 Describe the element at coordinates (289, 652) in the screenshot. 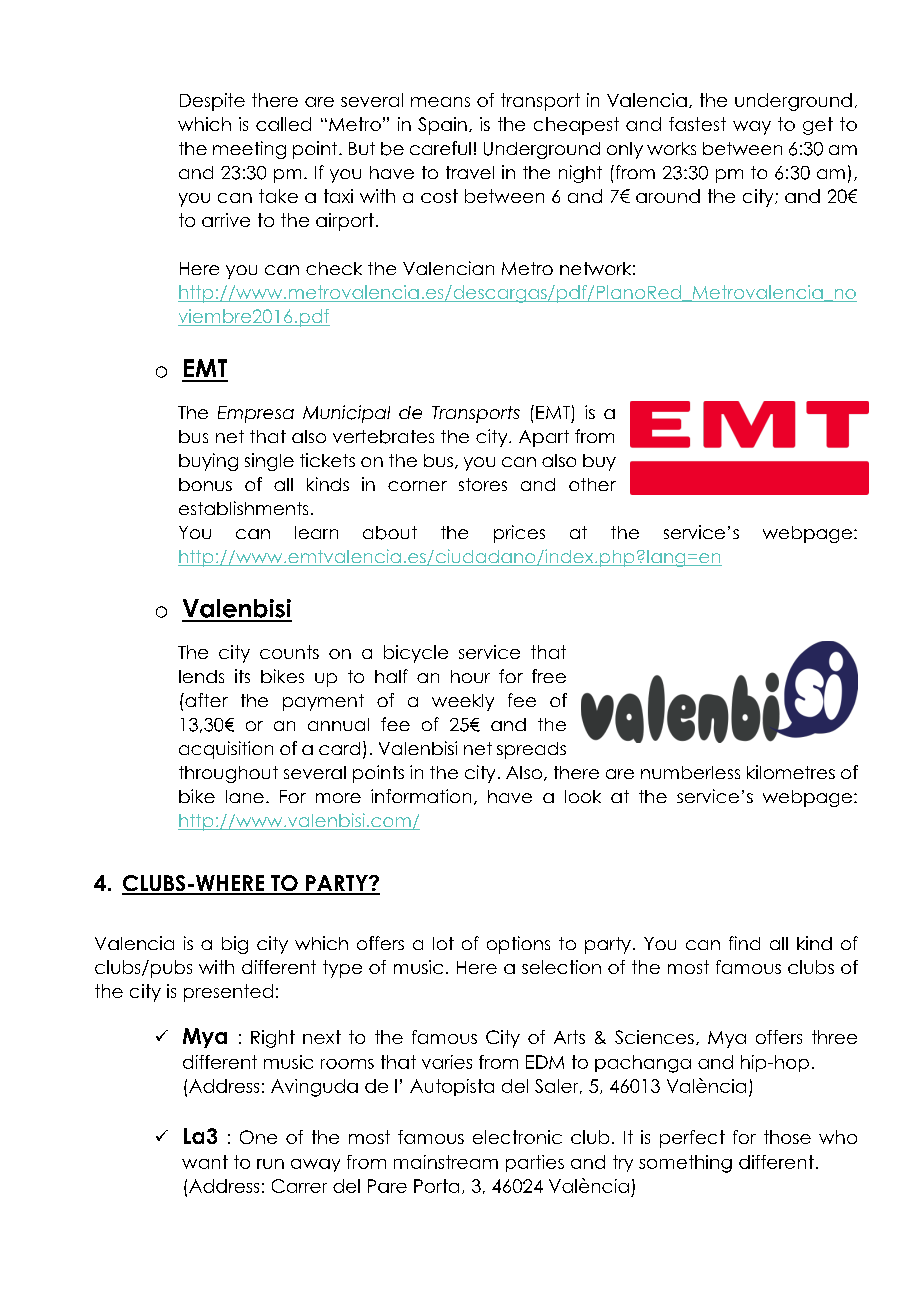

I see `counts` at that location.
